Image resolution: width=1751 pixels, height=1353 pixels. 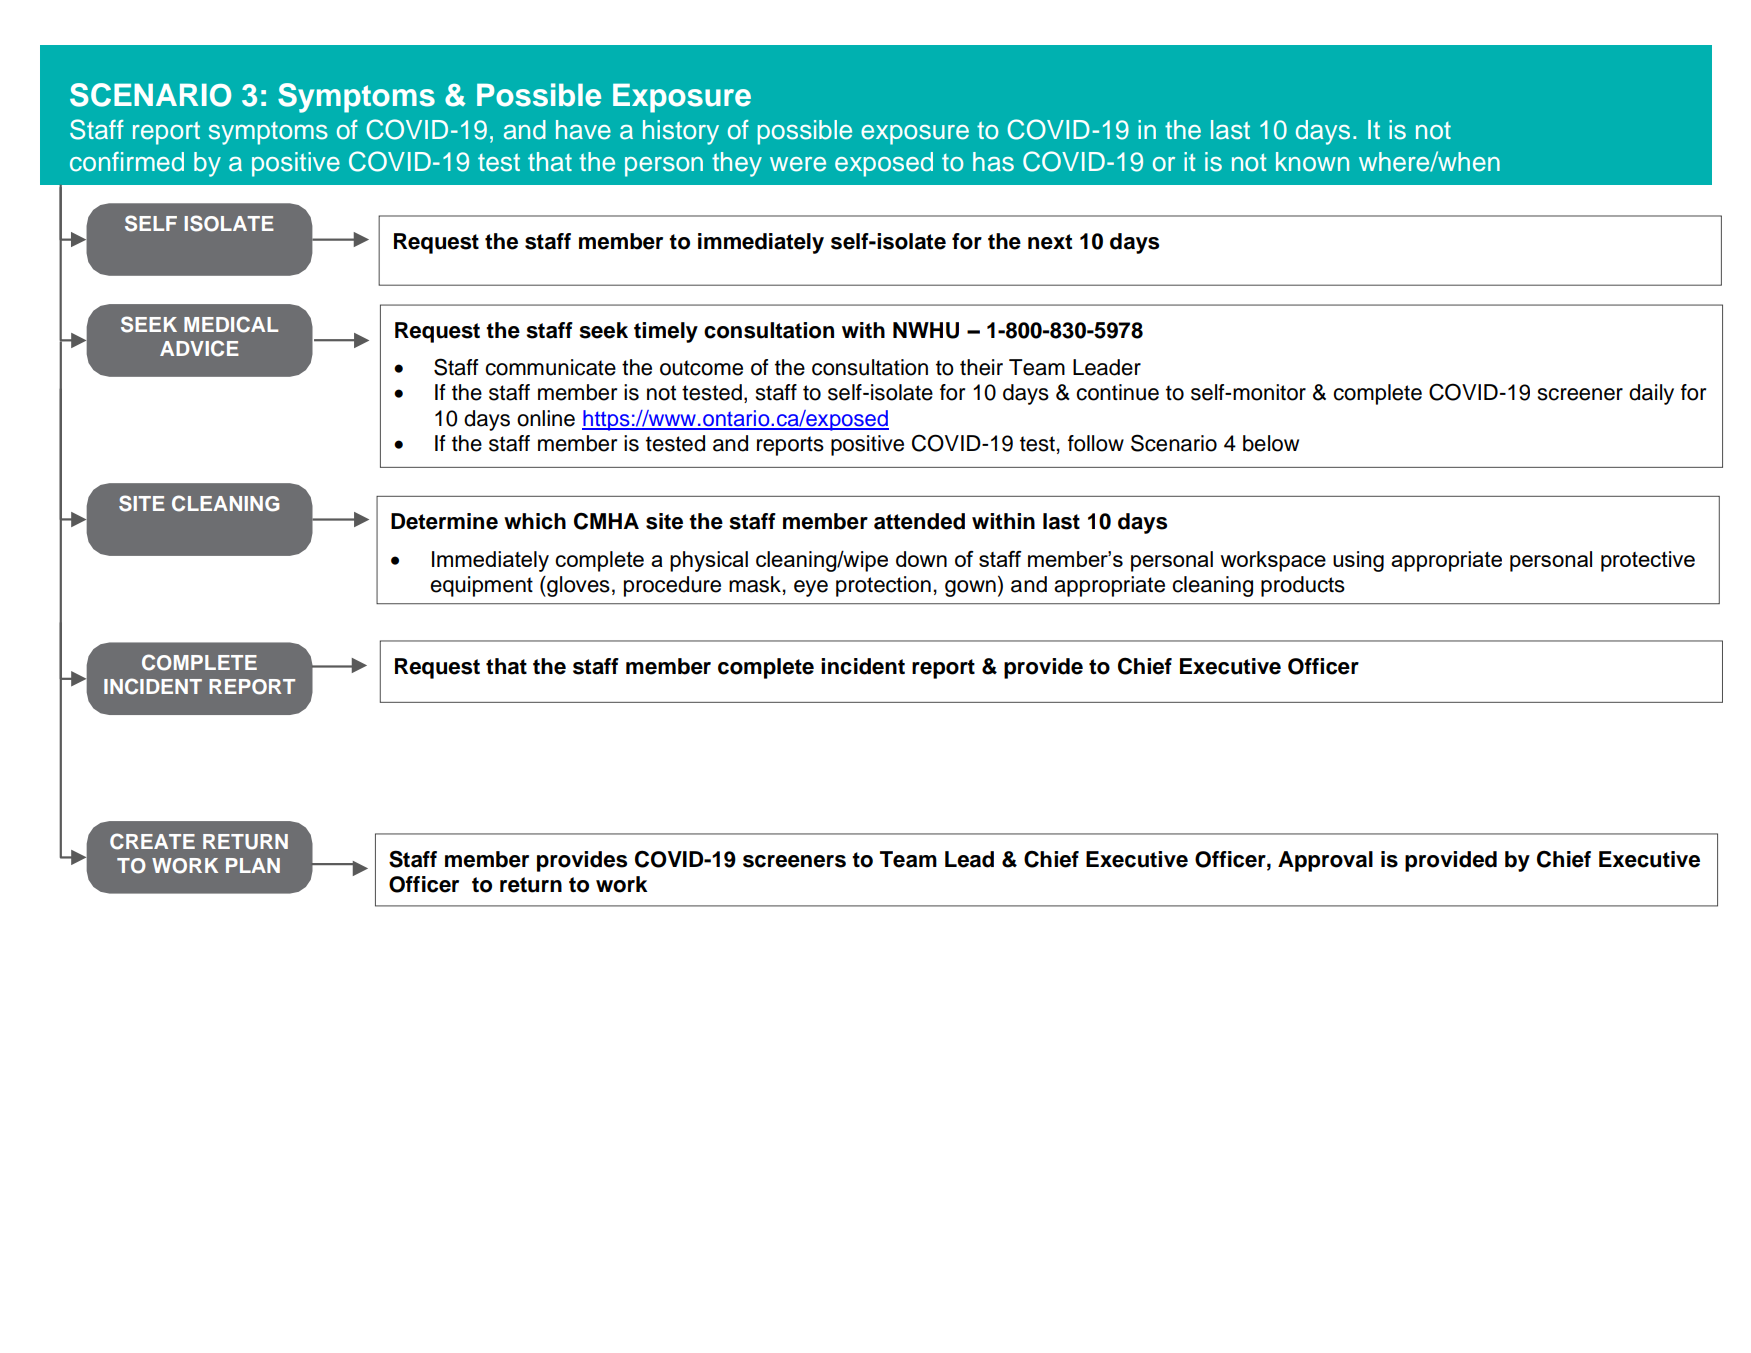 What do you see at coordinates (798, 164) in the document?
I see `were` at bounding box center [798, 164].
